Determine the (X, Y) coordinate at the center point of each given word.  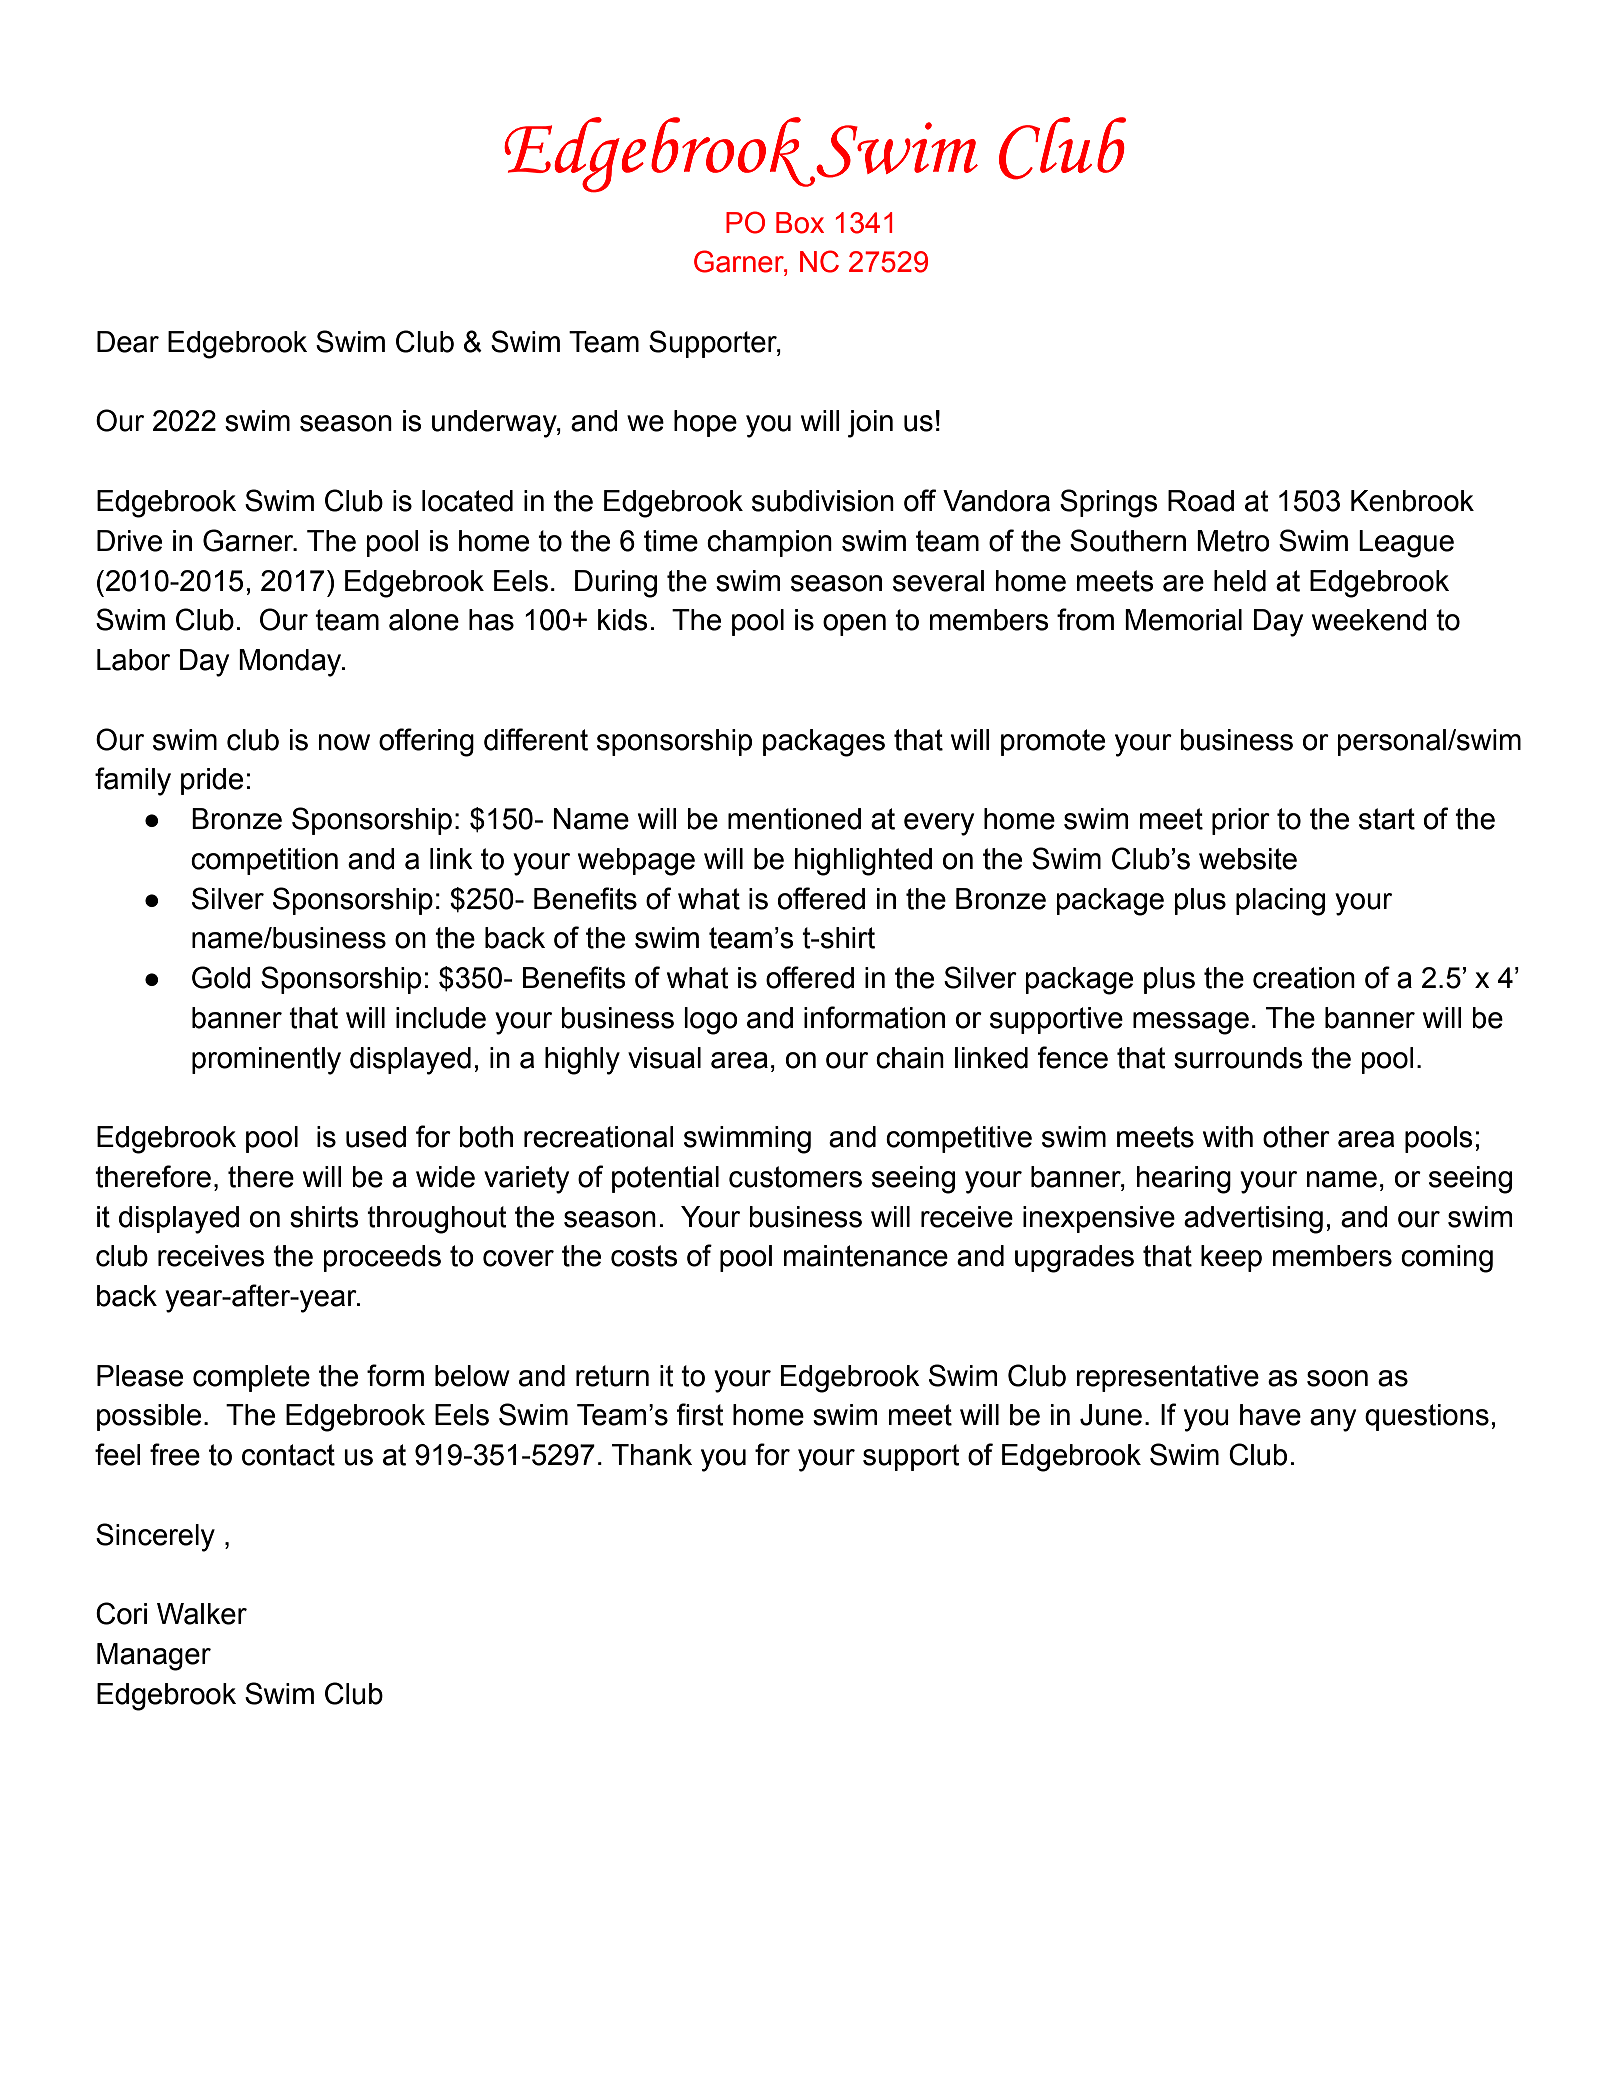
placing (1280, 902)
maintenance (865, 1256)
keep (1231, 1258)
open (854, 625)
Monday (291, 663)
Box (800, 223)
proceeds (382, 1258)
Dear (128, 342)
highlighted (863, 862)
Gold (221, 977)
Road (1201, 501)
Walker (202, 1614)
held (1240, 581)
